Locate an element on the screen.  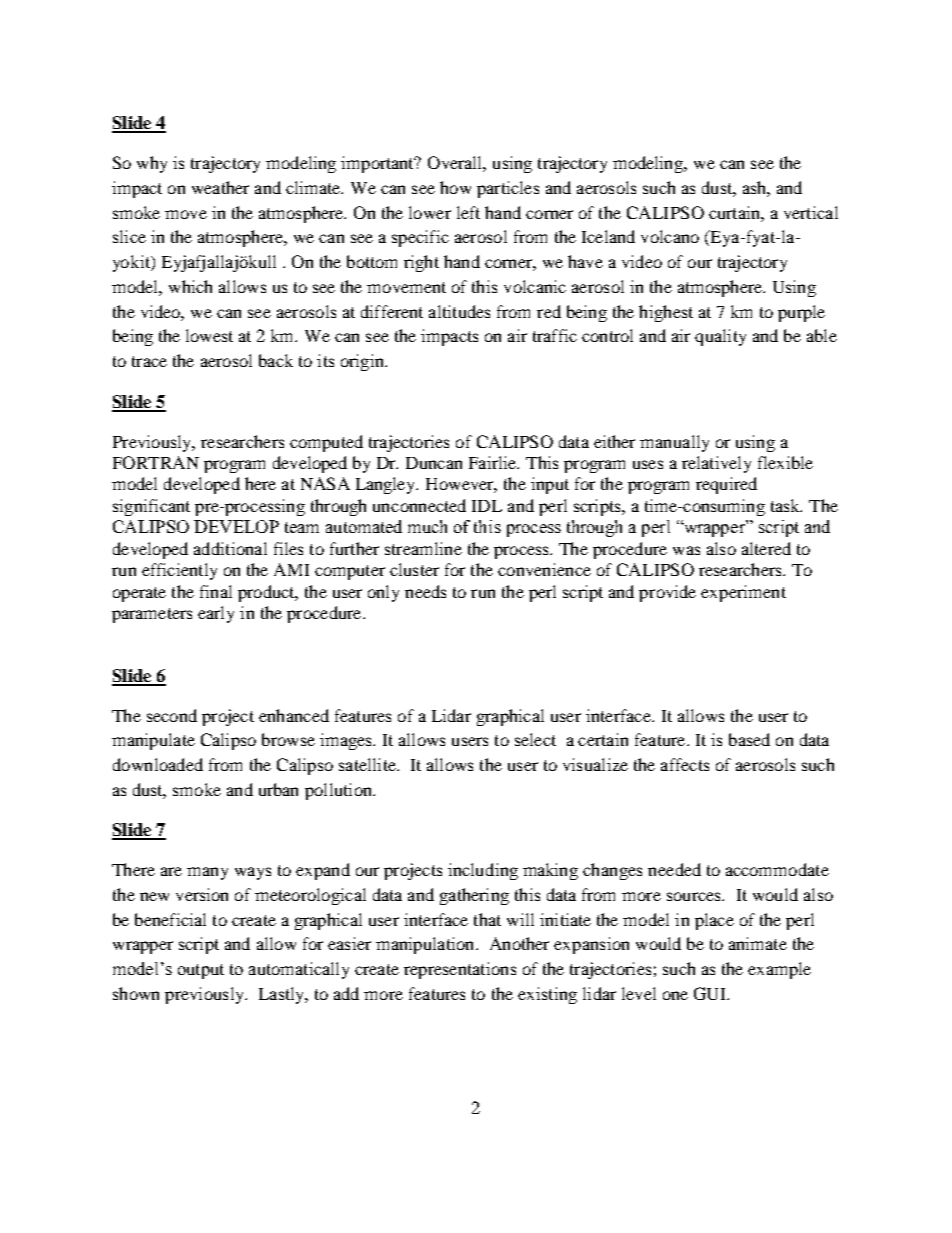
weather is located at coordinates (220, 187).
